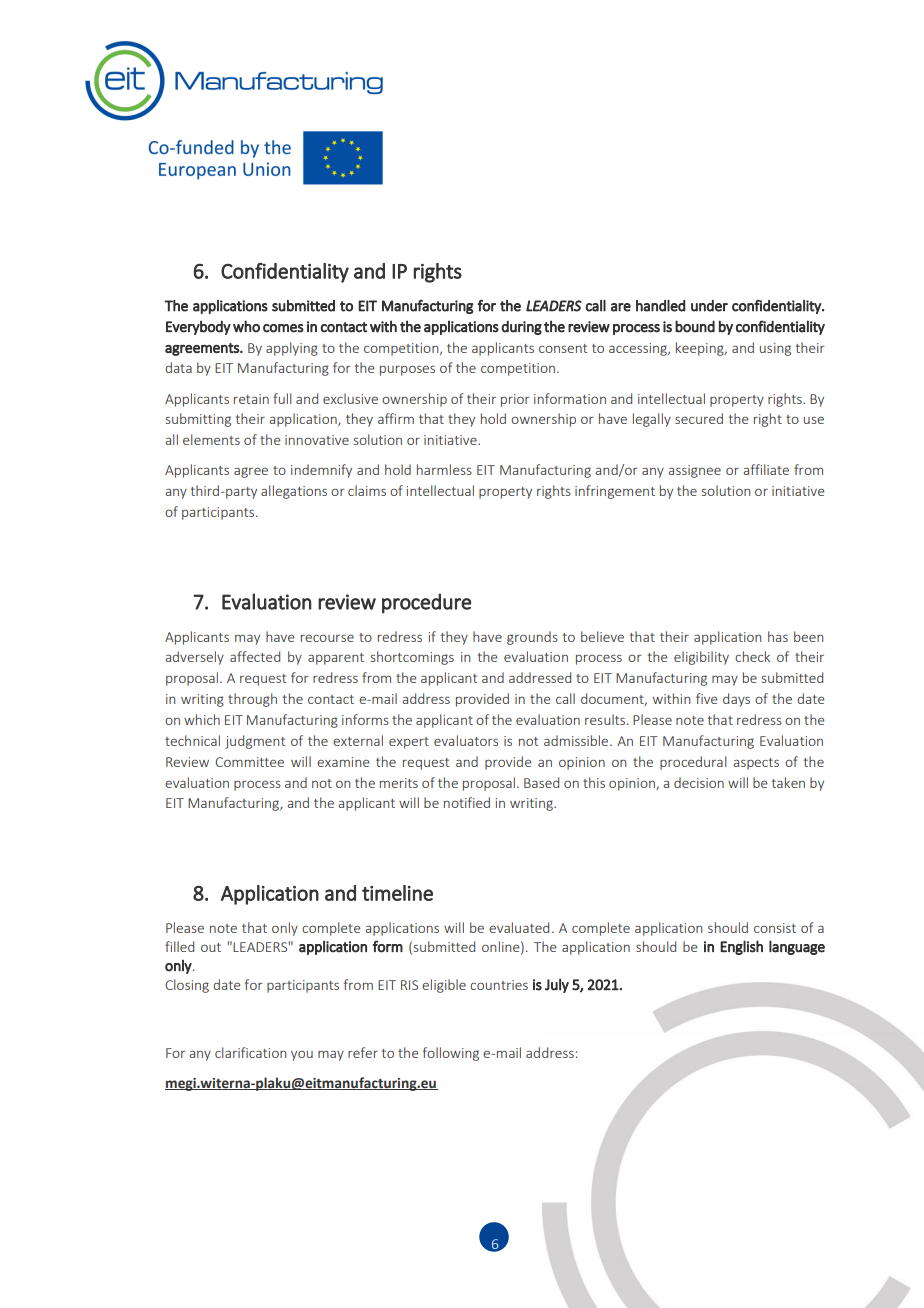 The width and height of the page is (924, 1308). Describe the element at coordinates (246, 326) in the page. I see `who` at that location.
